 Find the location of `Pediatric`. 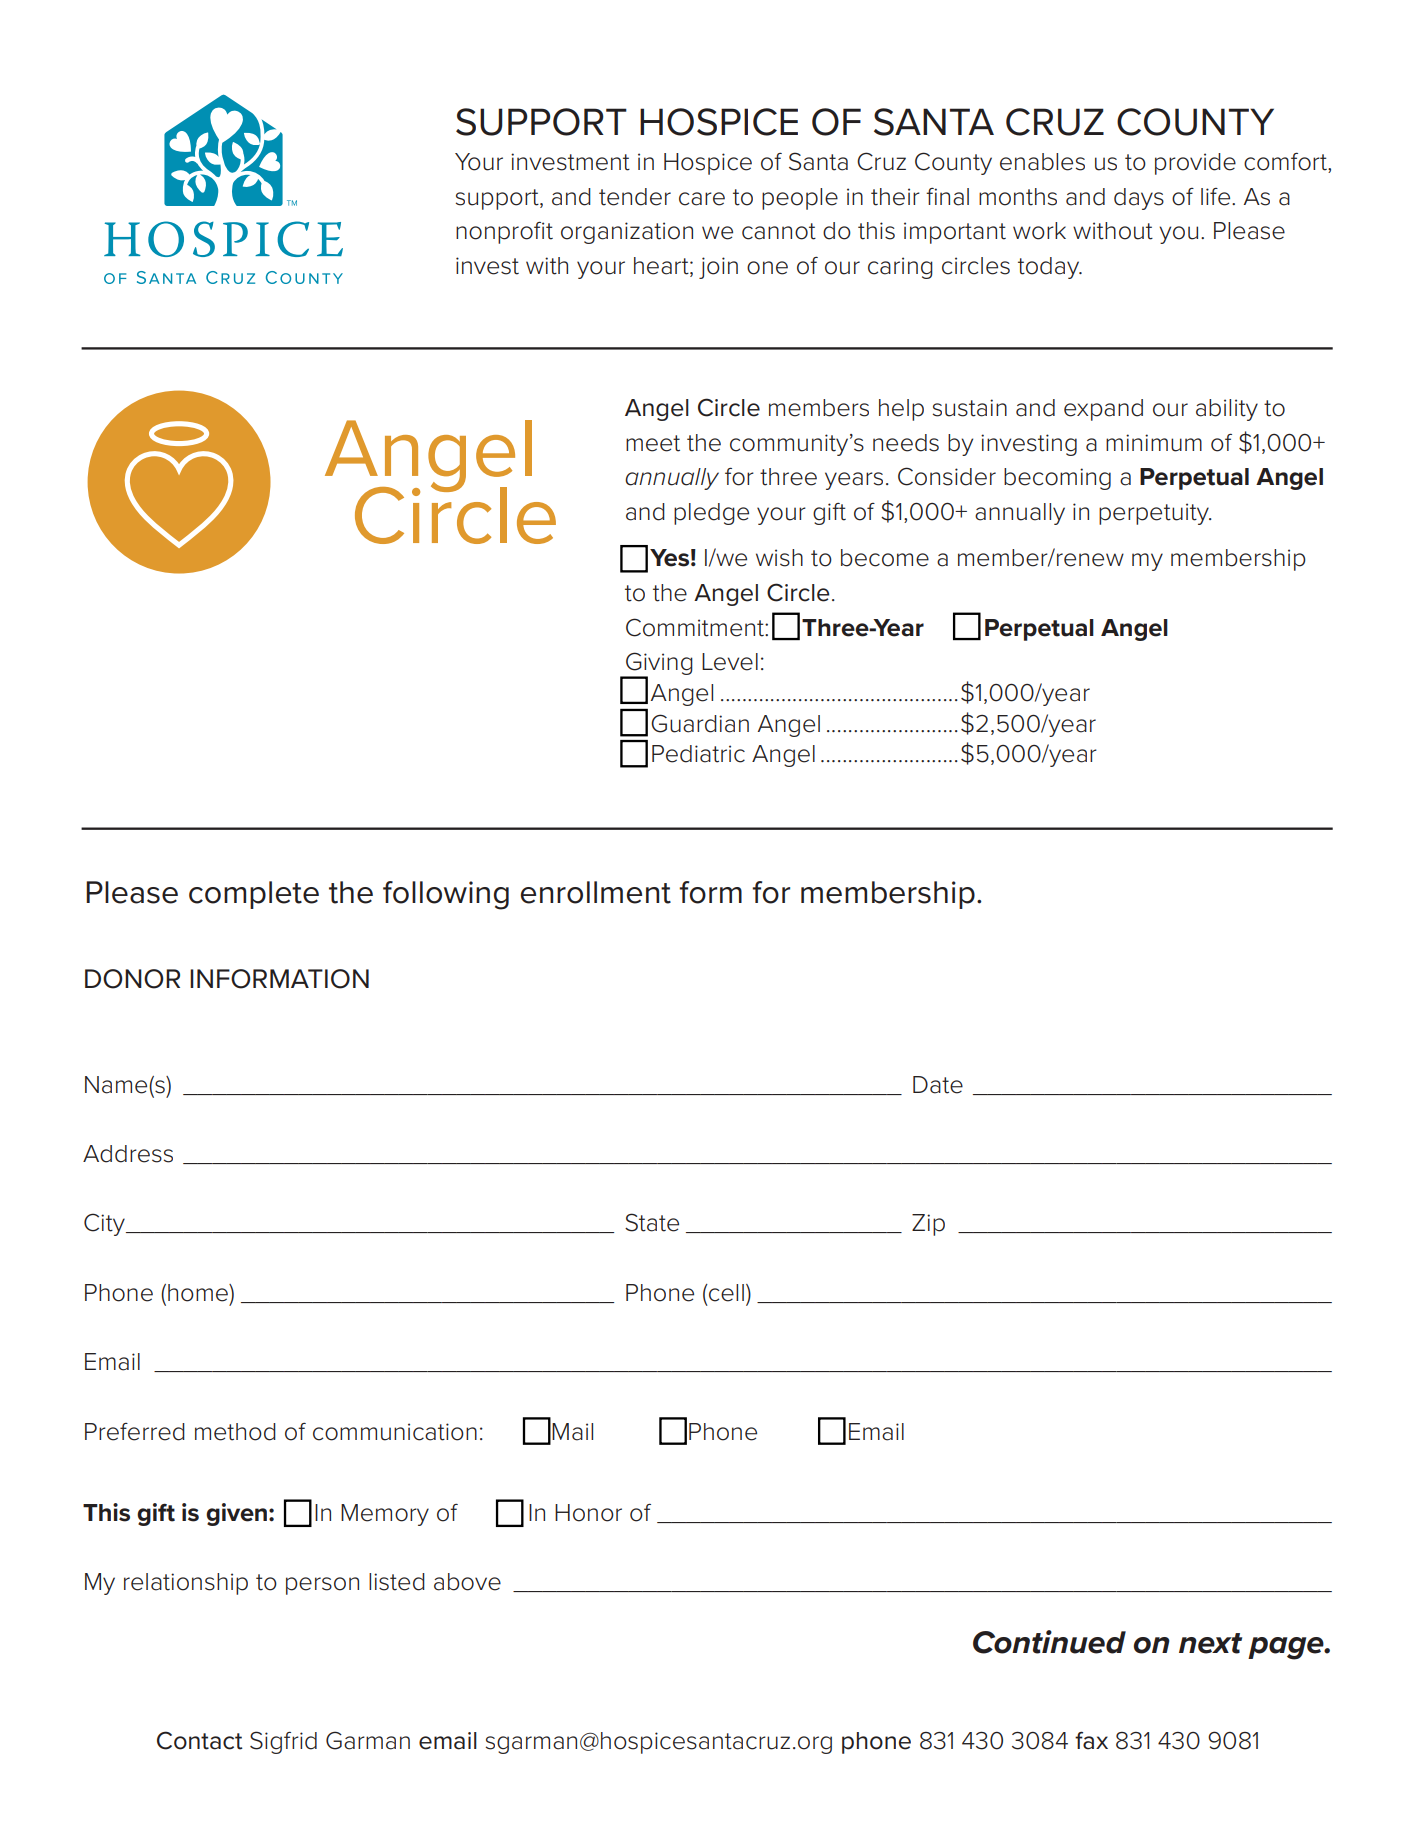

Pediatric is located at coordinates (698, 754).
